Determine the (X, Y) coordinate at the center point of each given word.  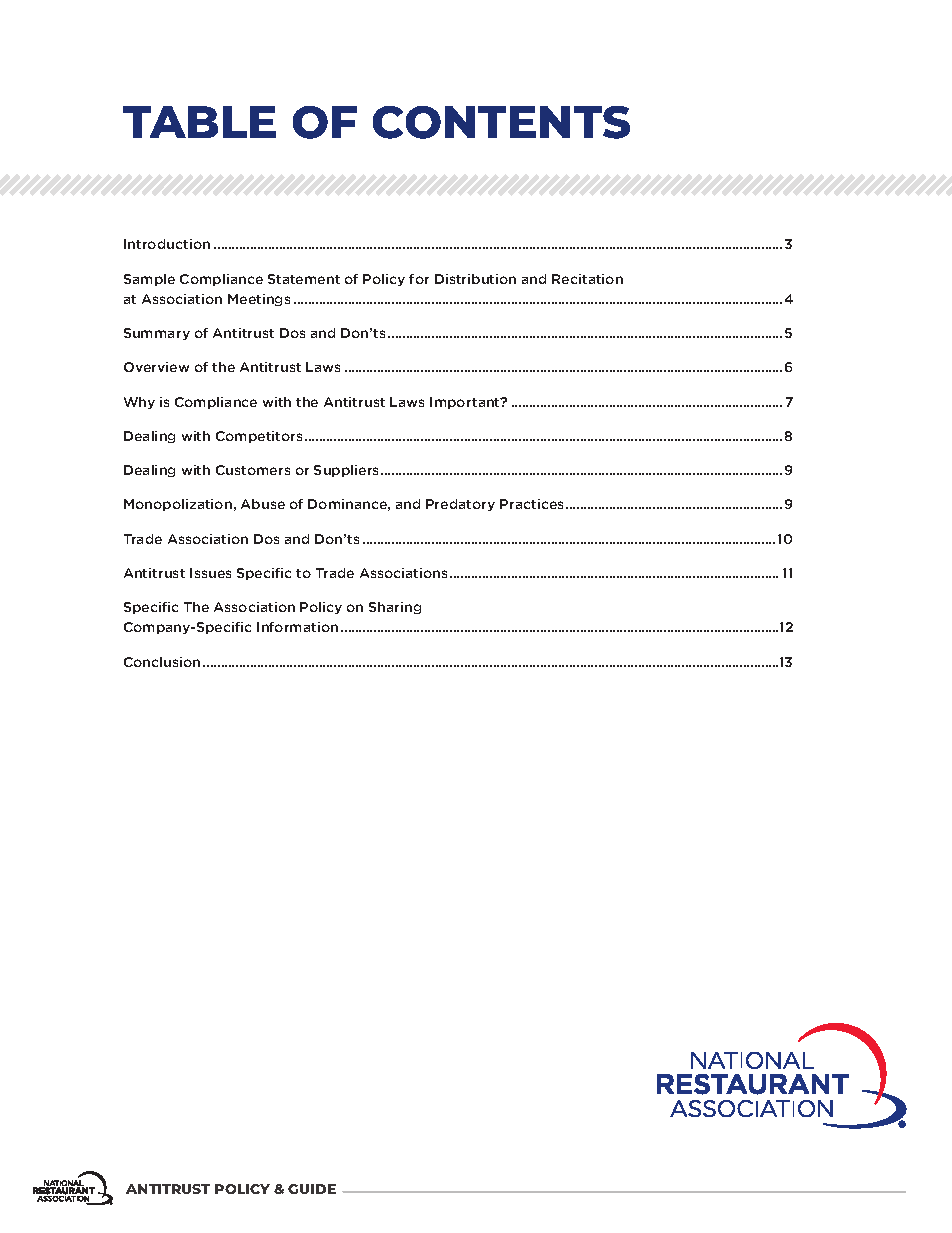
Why (139, 403)
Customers (253, 470)
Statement (304, 279)
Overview (156, 367)
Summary (157, 334)
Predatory (460, 505)
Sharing (395, 608)
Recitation (587, 279)
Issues (210, 573)
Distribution (475, 279)
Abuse (263, 504)
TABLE (199, 122)
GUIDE (312, 1189)
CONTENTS (501, 122)
